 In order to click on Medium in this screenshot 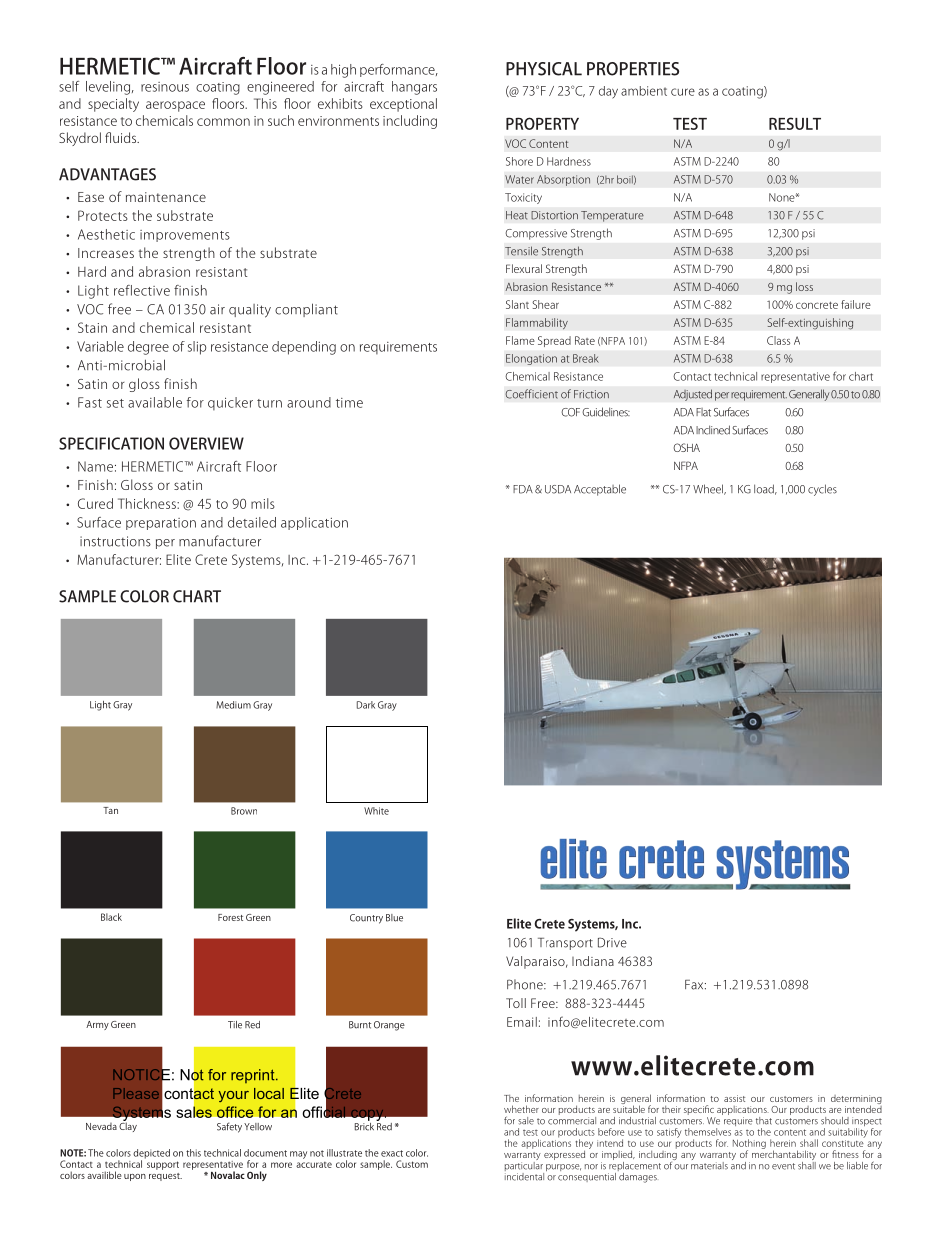, I will do `click(233, 705)`.
